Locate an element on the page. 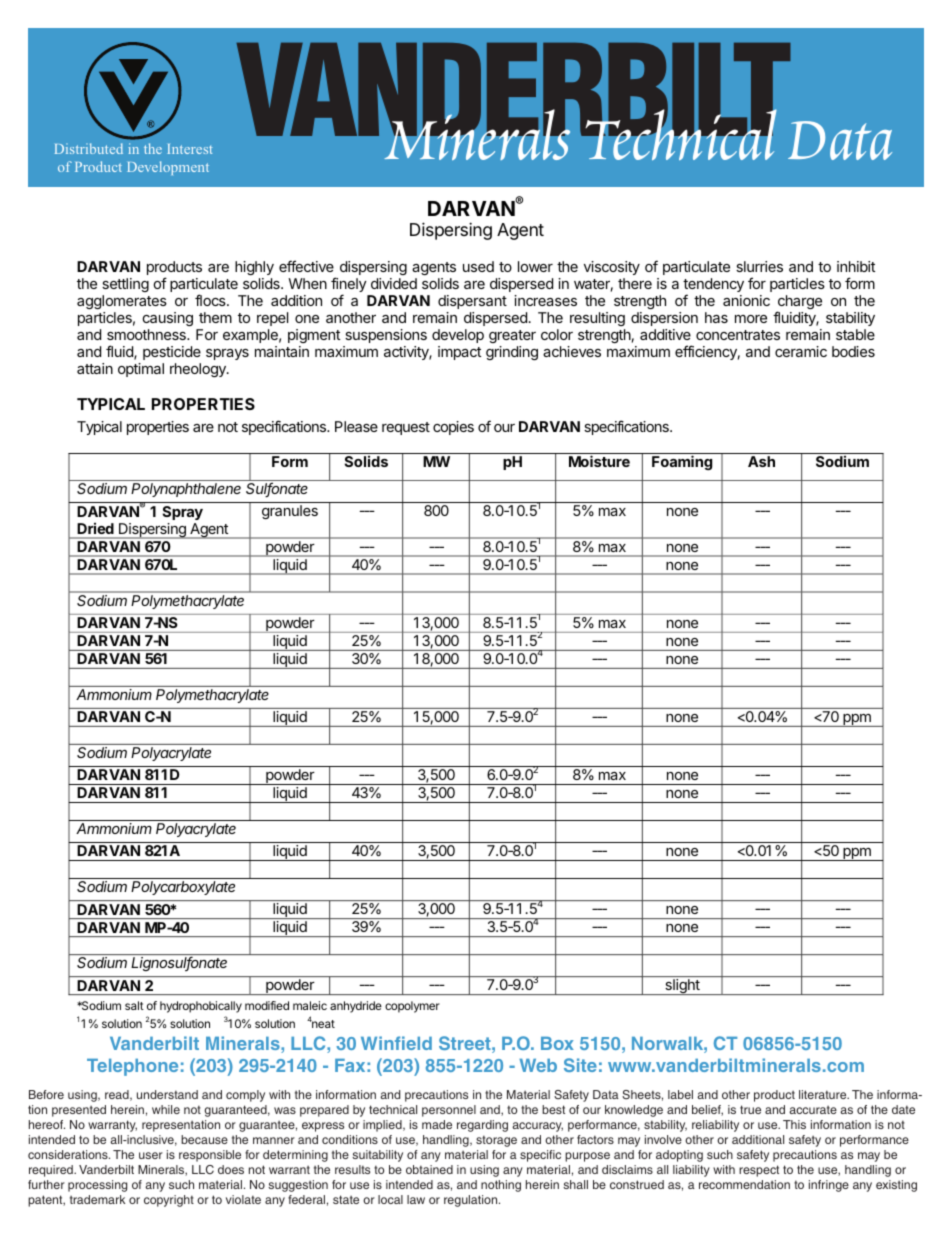 The image size is (952, 1233). salt is located at coordinates (134, 1005).
